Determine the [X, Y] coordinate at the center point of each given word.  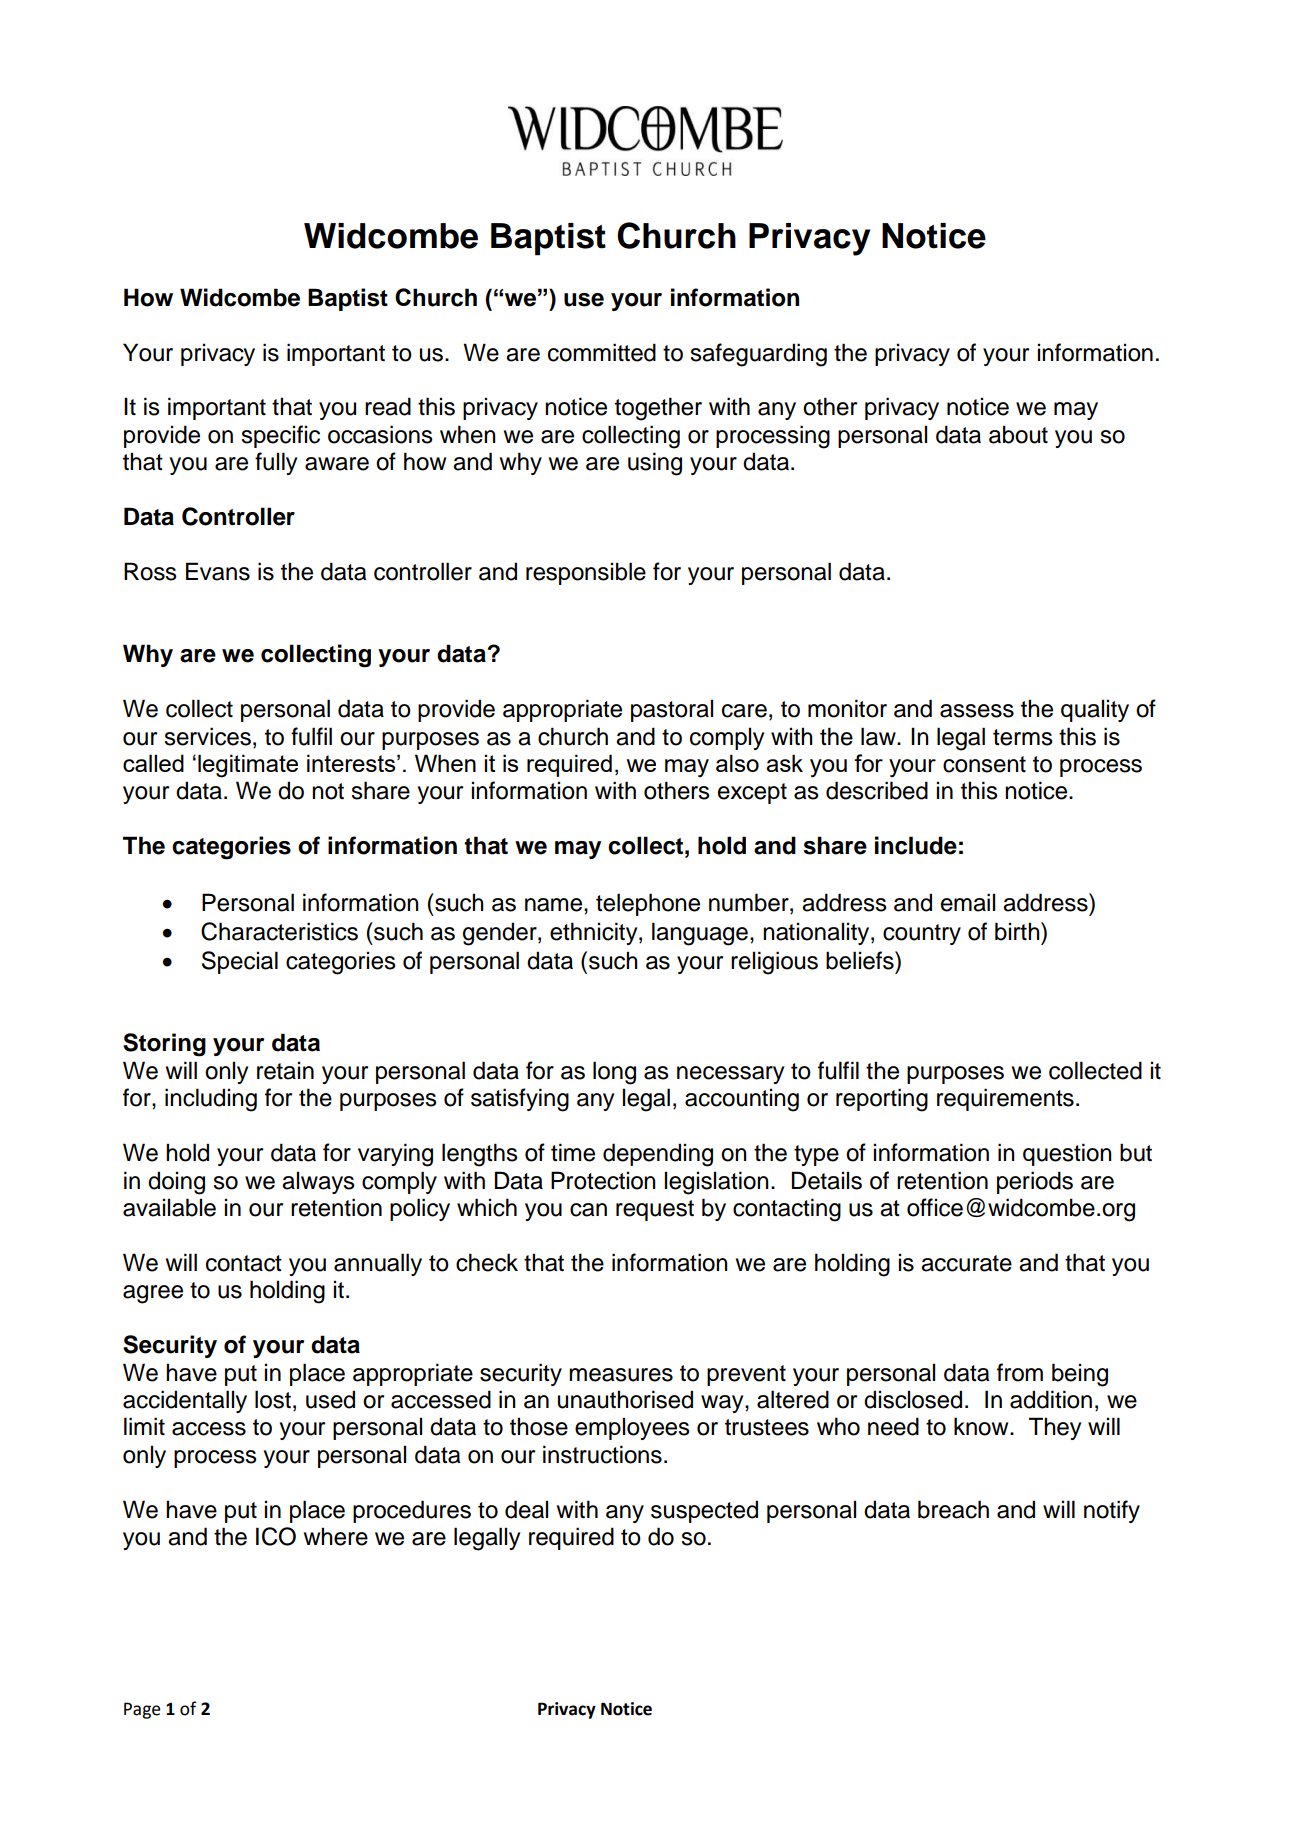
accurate [966, 1263]
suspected [704, 1511]
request [655, 1210]
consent [984, 764]
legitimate [248, 766]
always [318, 1182]
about [1018, 434]
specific [280, 436]
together [658, 409]
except [752, 793]
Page [142, 1710]
